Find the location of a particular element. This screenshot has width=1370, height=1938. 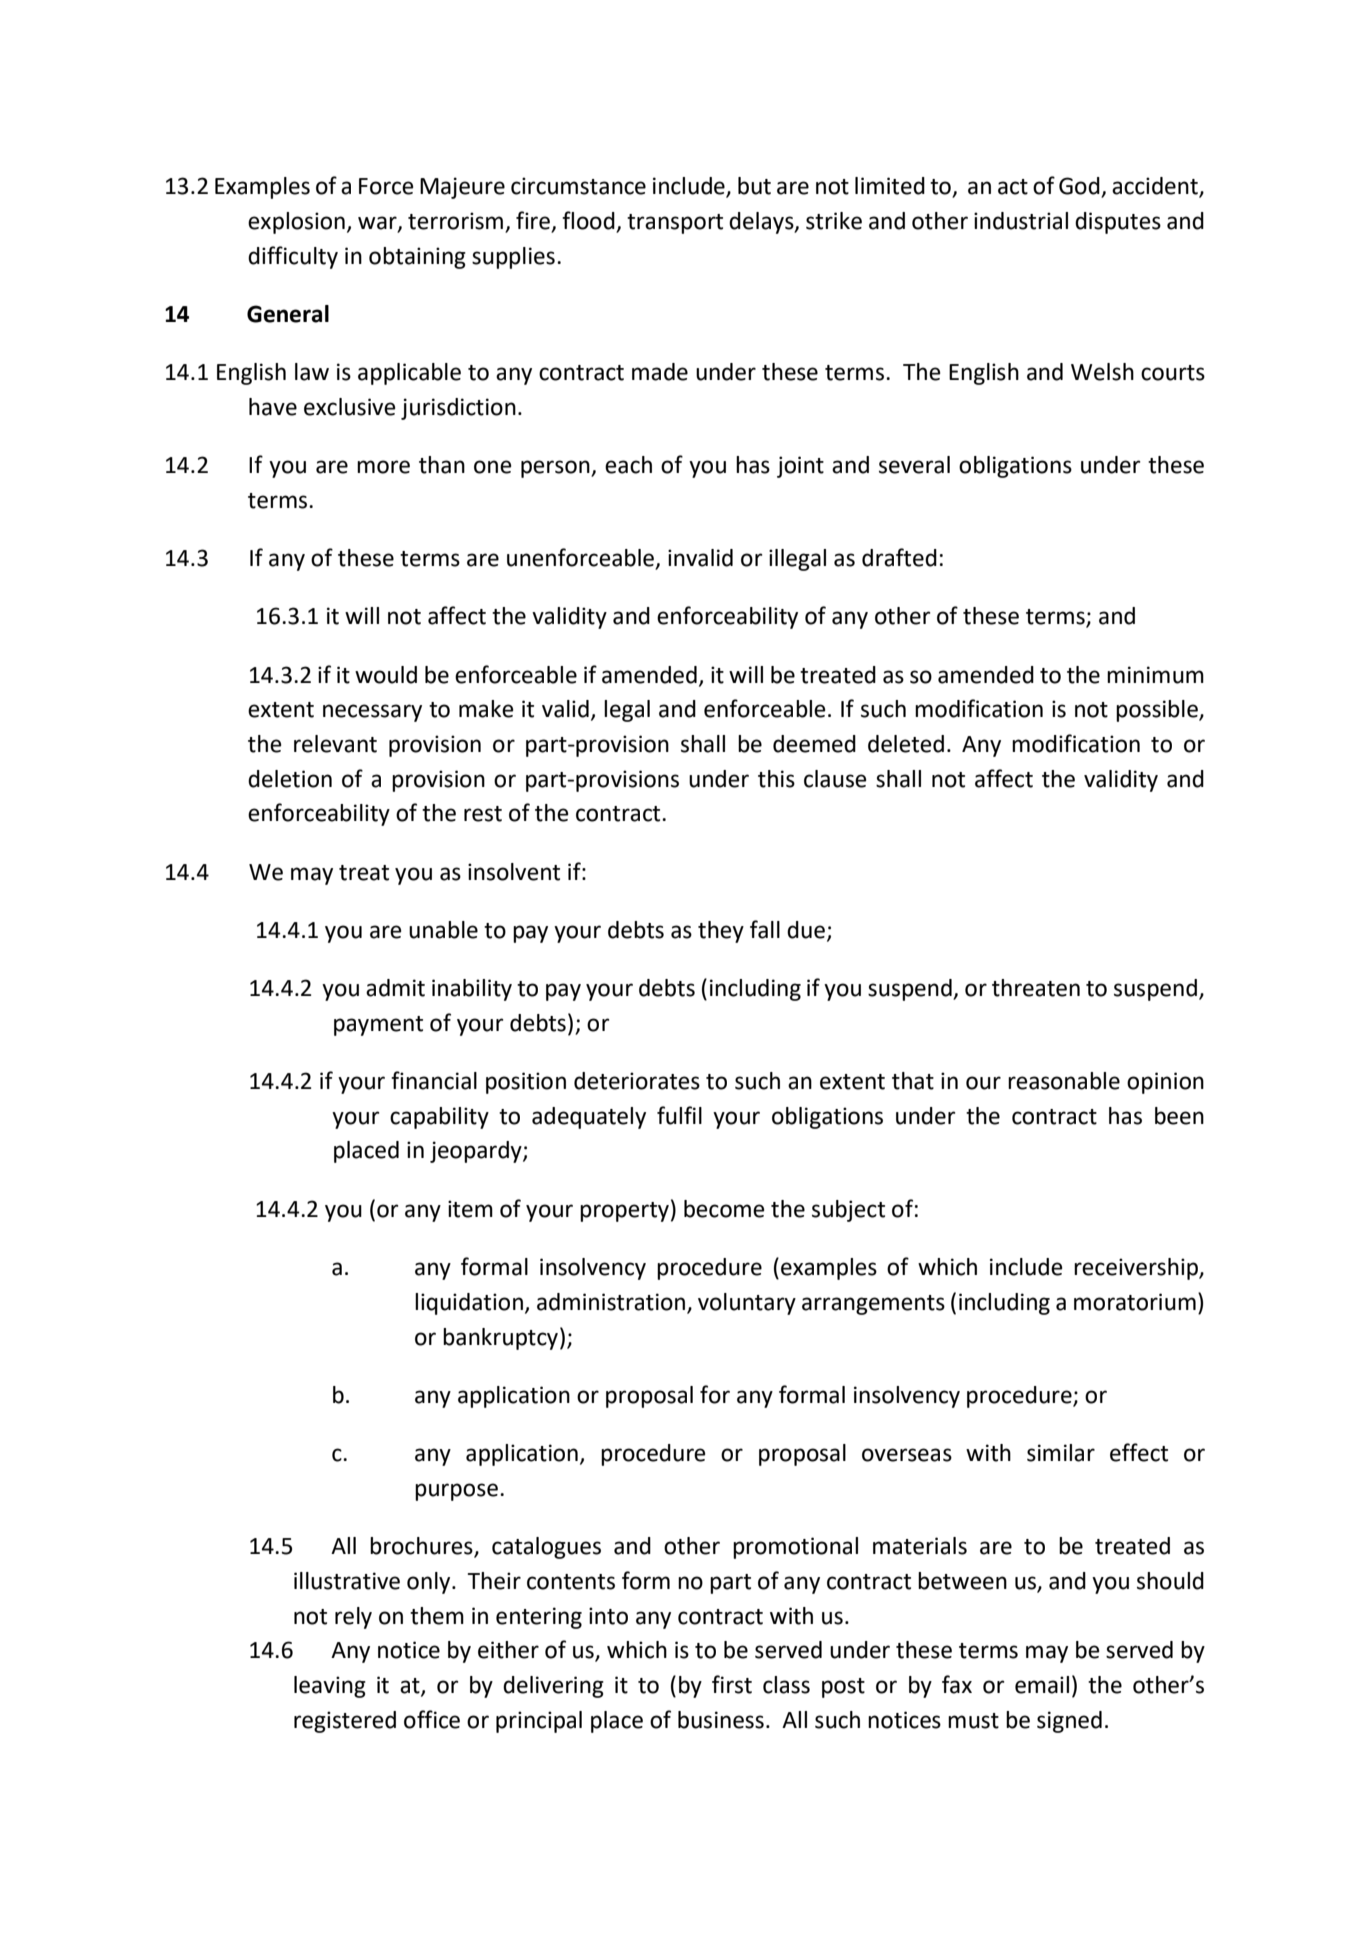

item is located at coordinates (470, 1209).
